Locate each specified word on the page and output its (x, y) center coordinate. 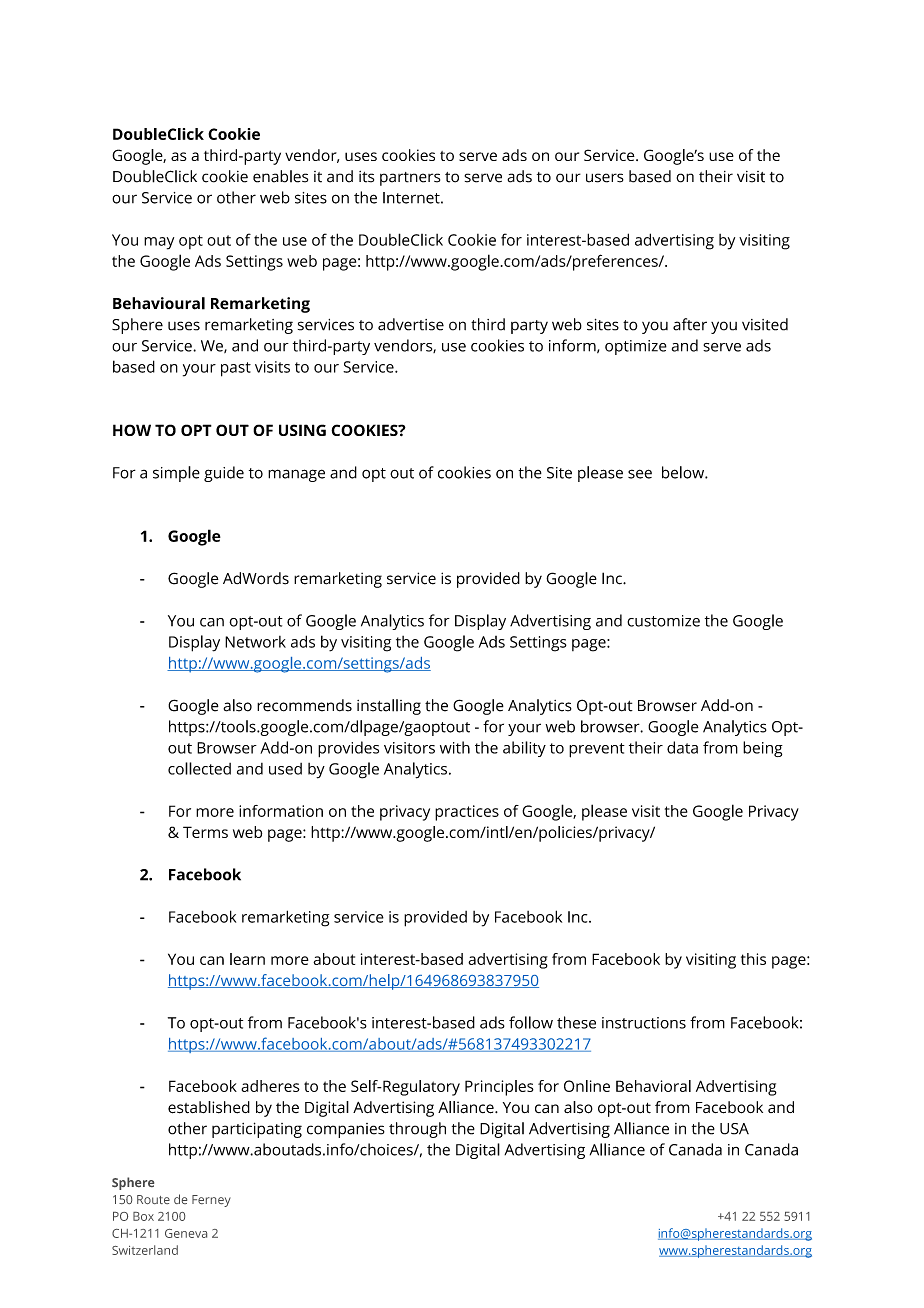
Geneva (186, 1233)
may (159, 243)
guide (224, 474)
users (605, 178)
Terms (205, 832)
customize (663, 621)
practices (467, 813)
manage (296, 475)
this (753, 959)
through (417, 1130)
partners (410, 179)
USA (734, 1129)
